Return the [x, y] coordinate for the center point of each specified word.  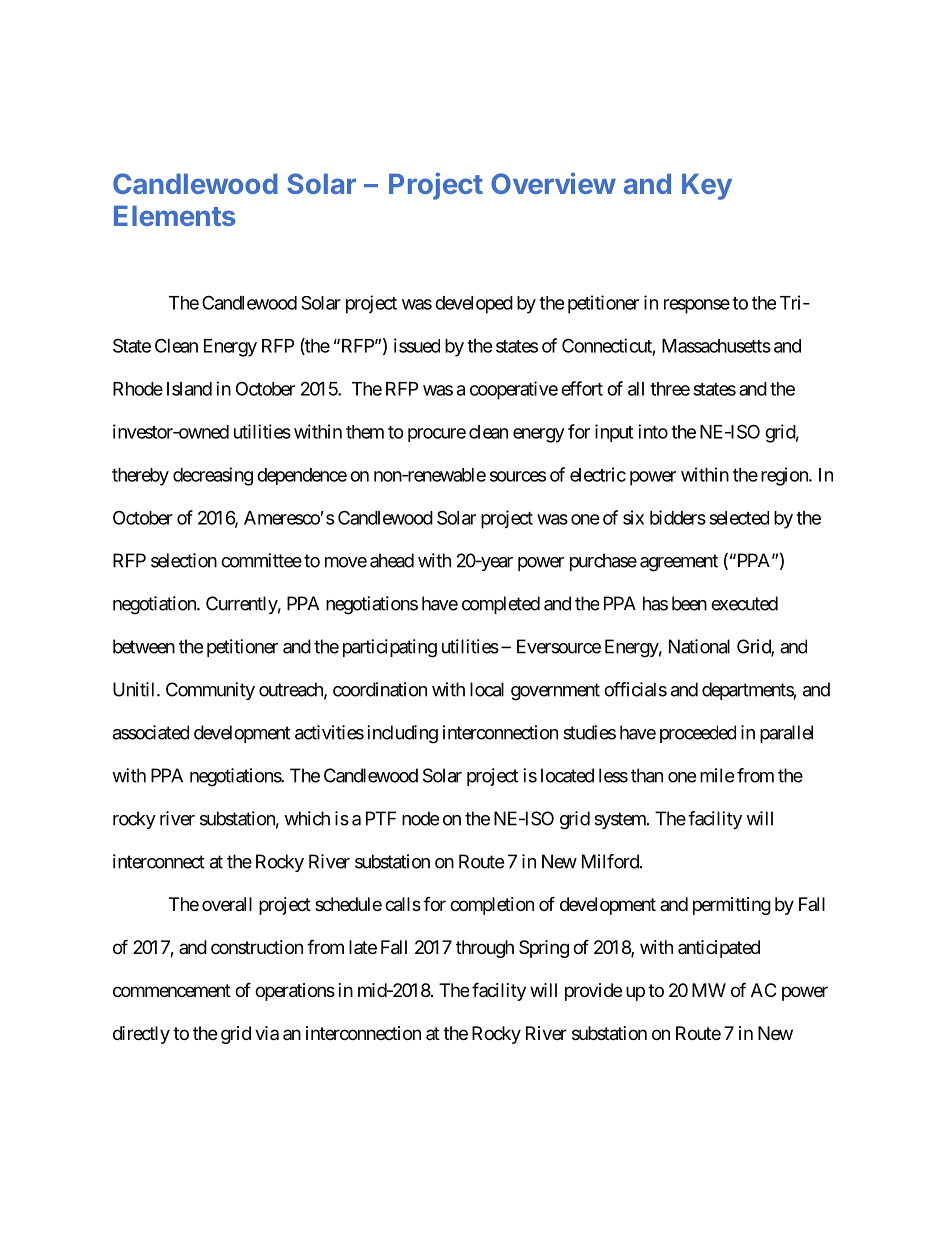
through [485, 949]
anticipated [719, 949]
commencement [172, 990]
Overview [553, 183]
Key [707, 186]
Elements [174, 215]
